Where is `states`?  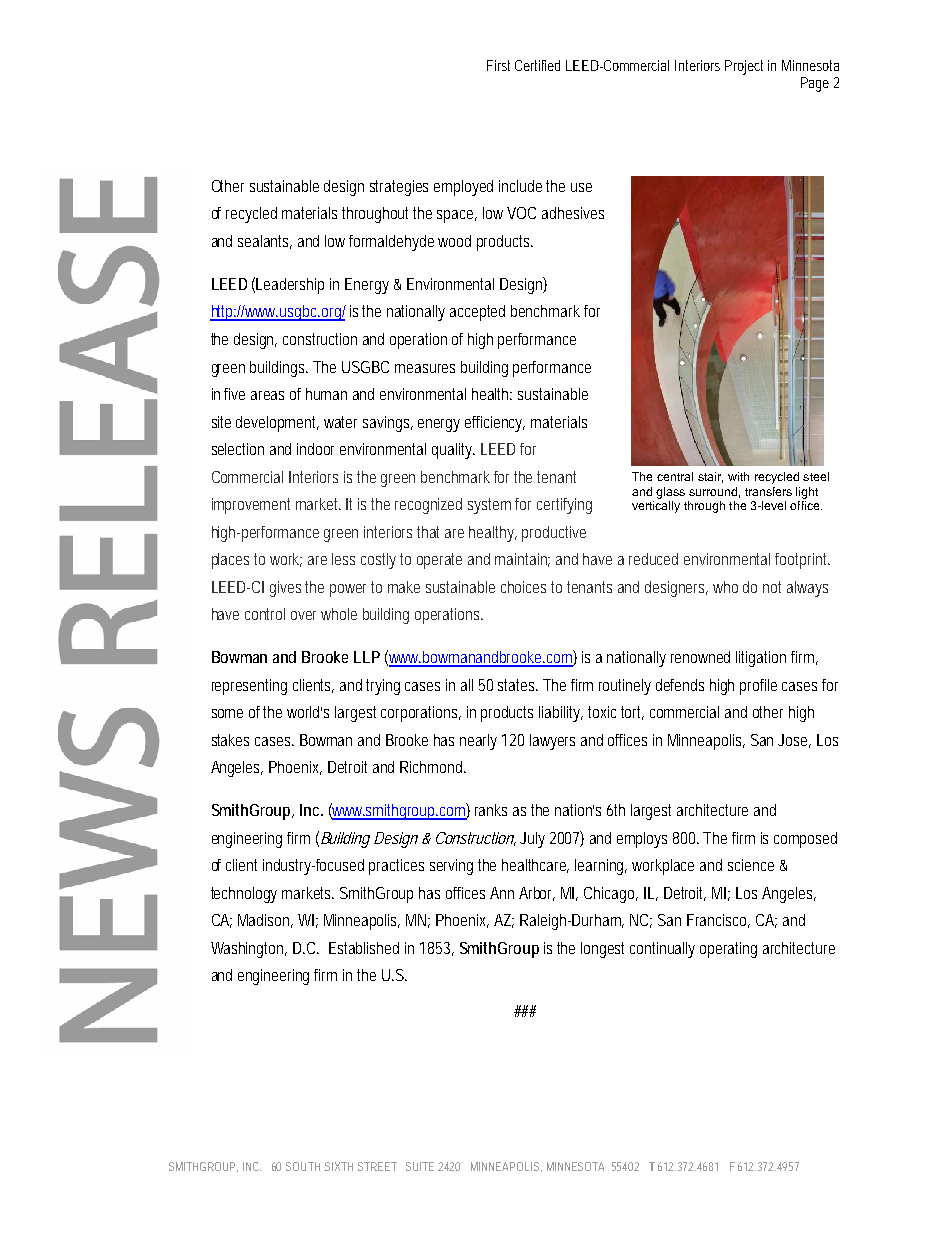
states is located at coordinates (518, 685).
